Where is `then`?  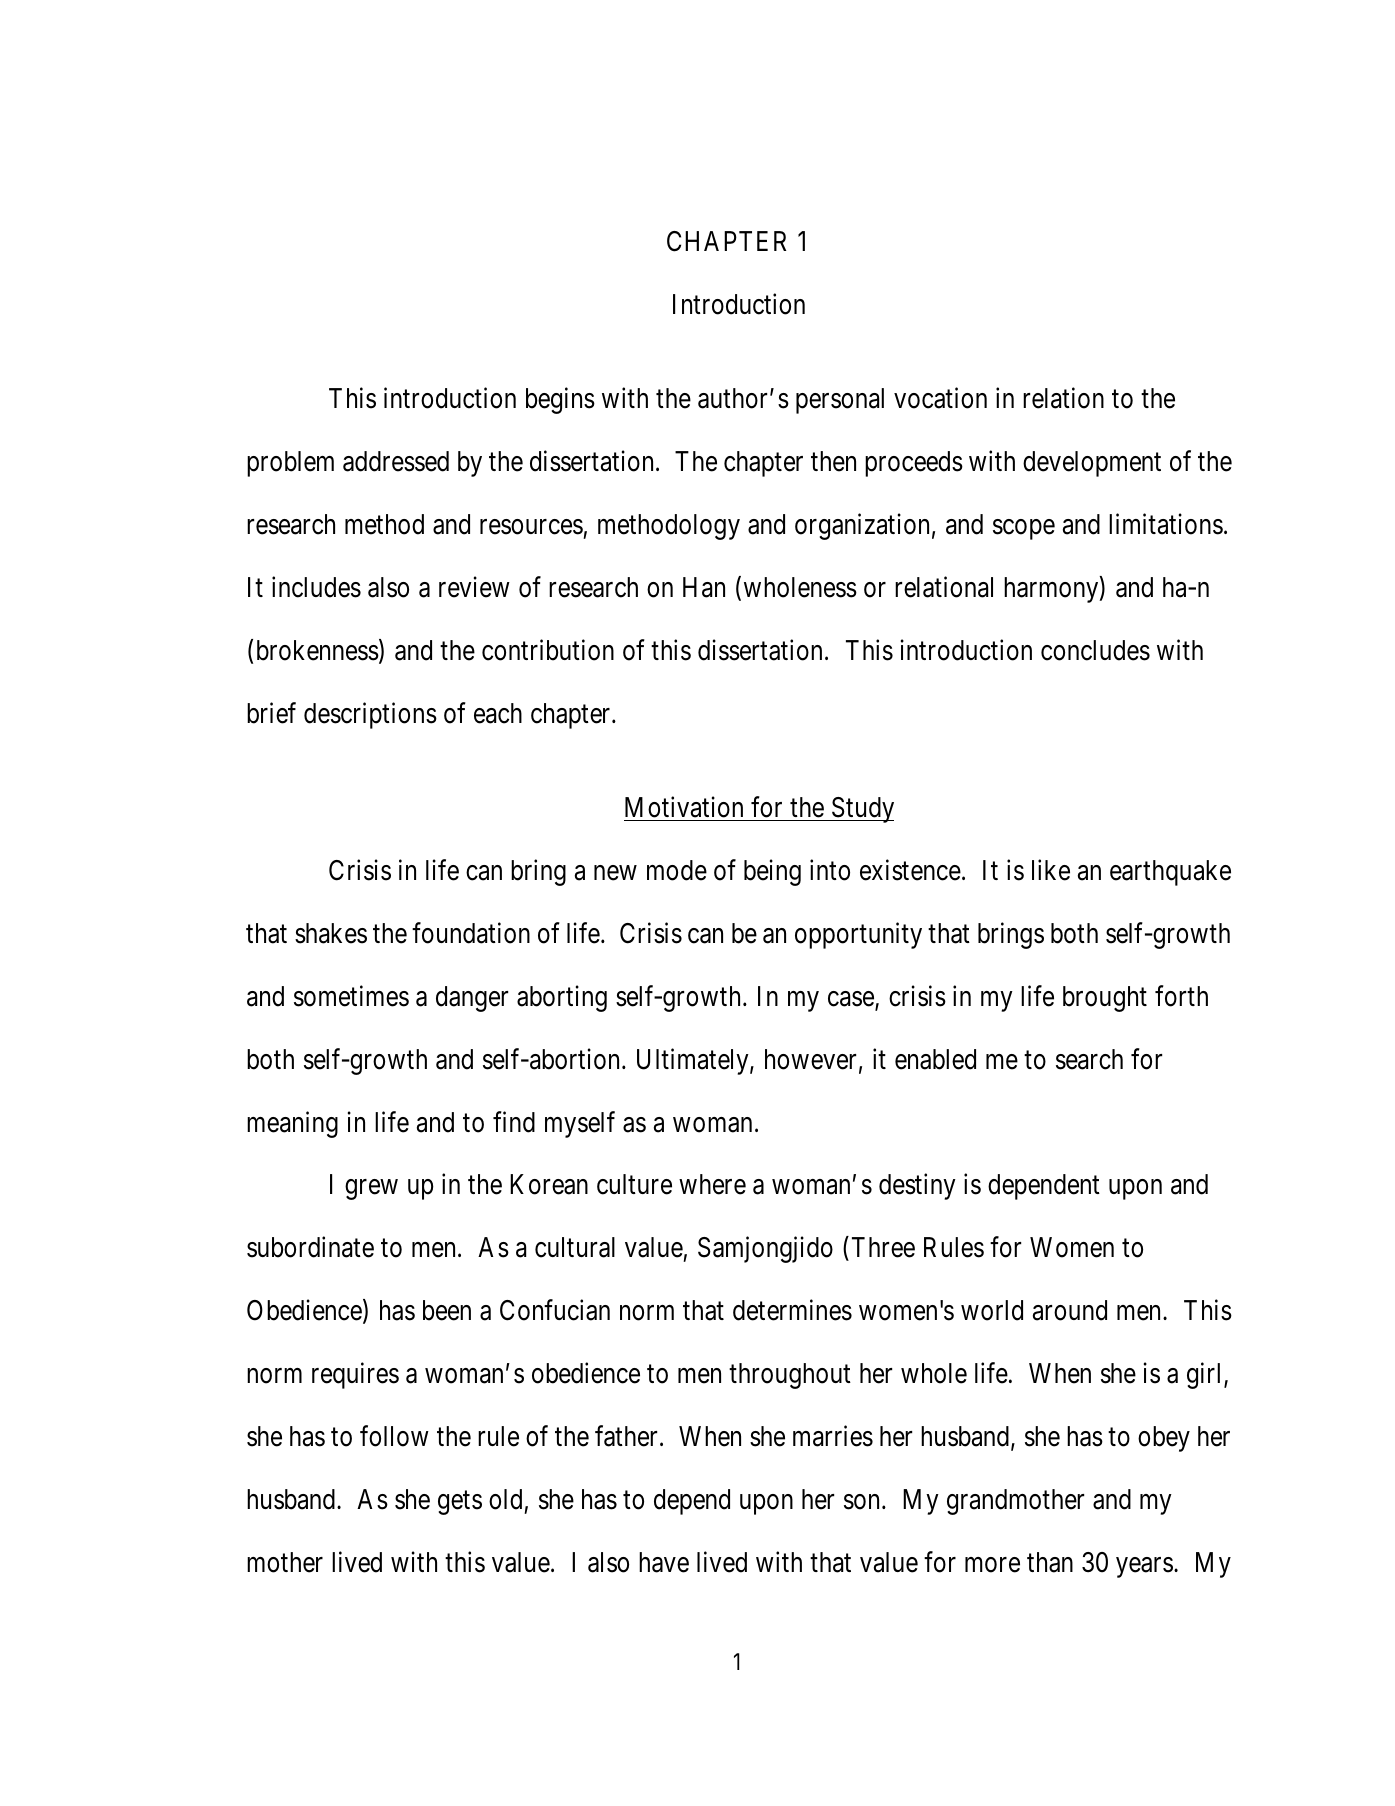 then is located at coordinates (833, 461).
